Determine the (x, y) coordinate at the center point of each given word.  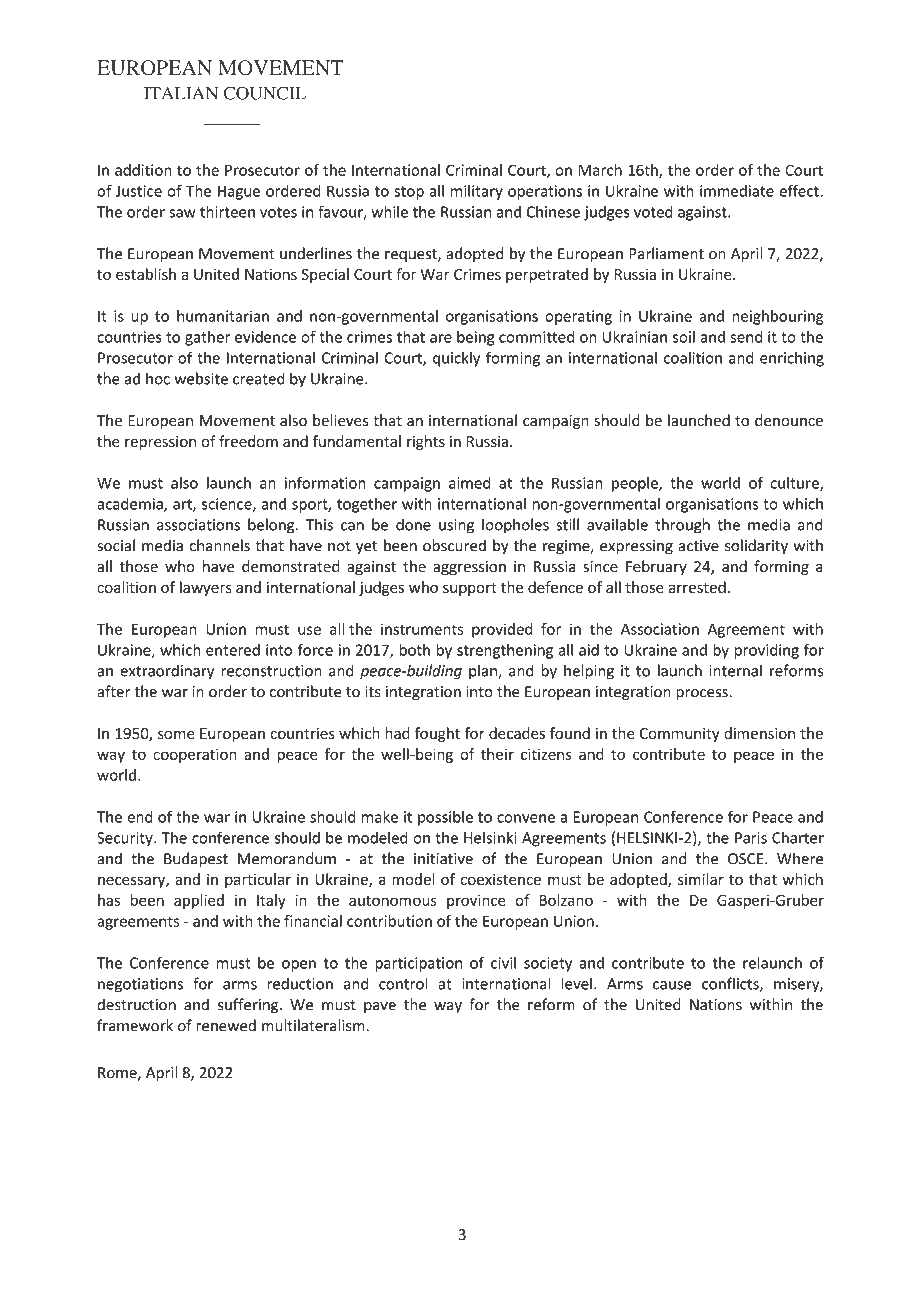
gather (207, 338)
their (497, 754)
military (477, 192)
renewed (226, 1025)
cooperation (195, 755)
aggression (469, 568)
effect (800, 190)
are (441, 338)
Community (680, 735)
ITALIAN (181, 93)
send (746, 337)
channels (219, 545)
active (698, 546)
